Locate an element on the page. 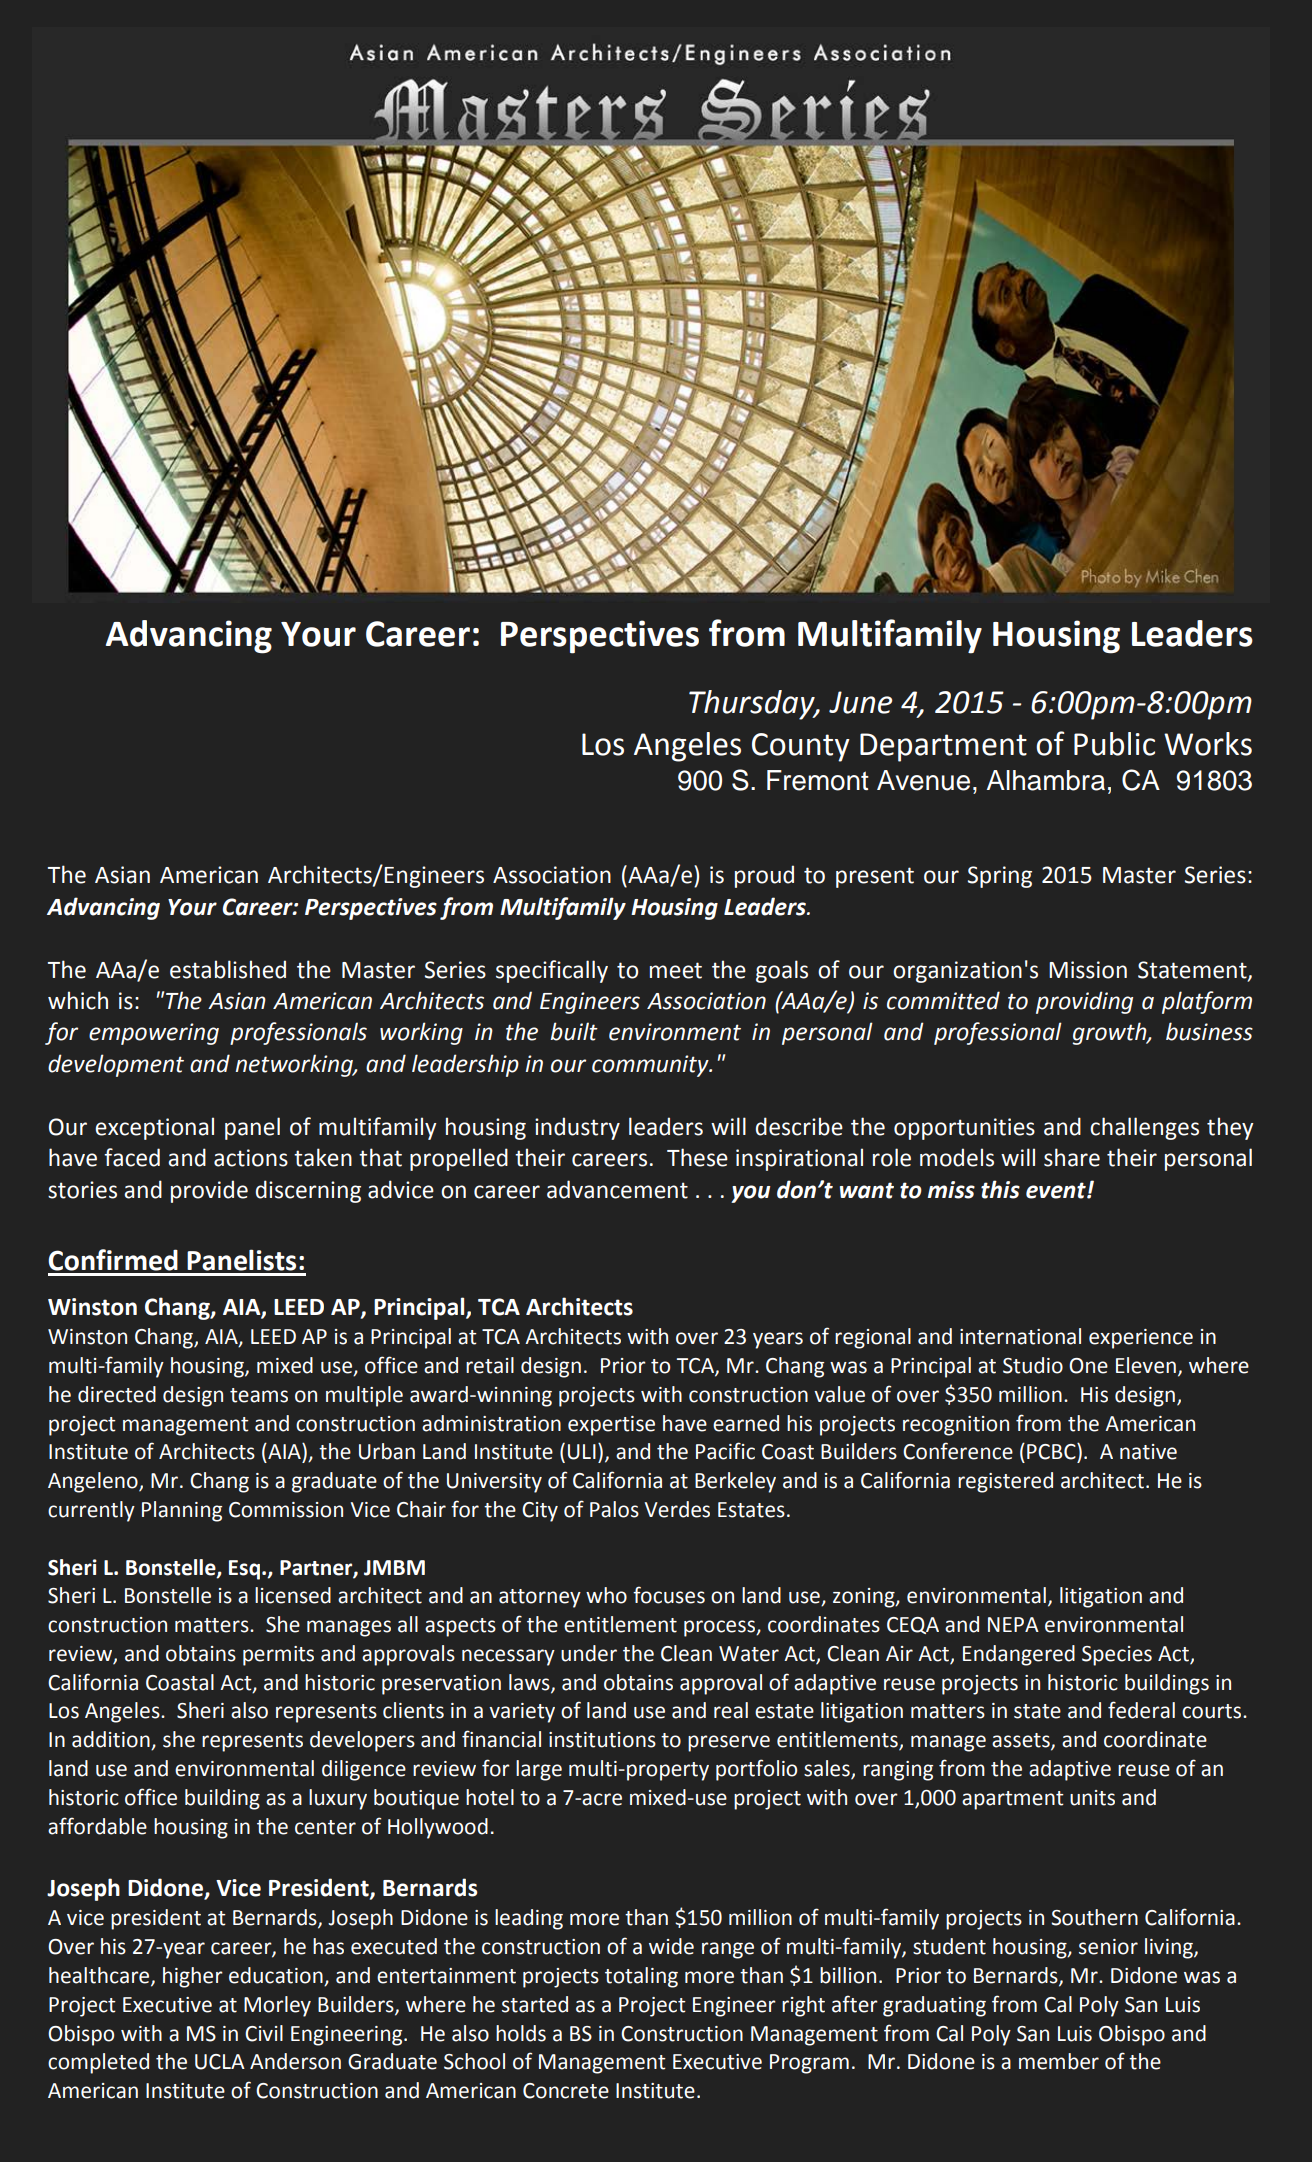  expertise is located at coordinates (611, 1426).
